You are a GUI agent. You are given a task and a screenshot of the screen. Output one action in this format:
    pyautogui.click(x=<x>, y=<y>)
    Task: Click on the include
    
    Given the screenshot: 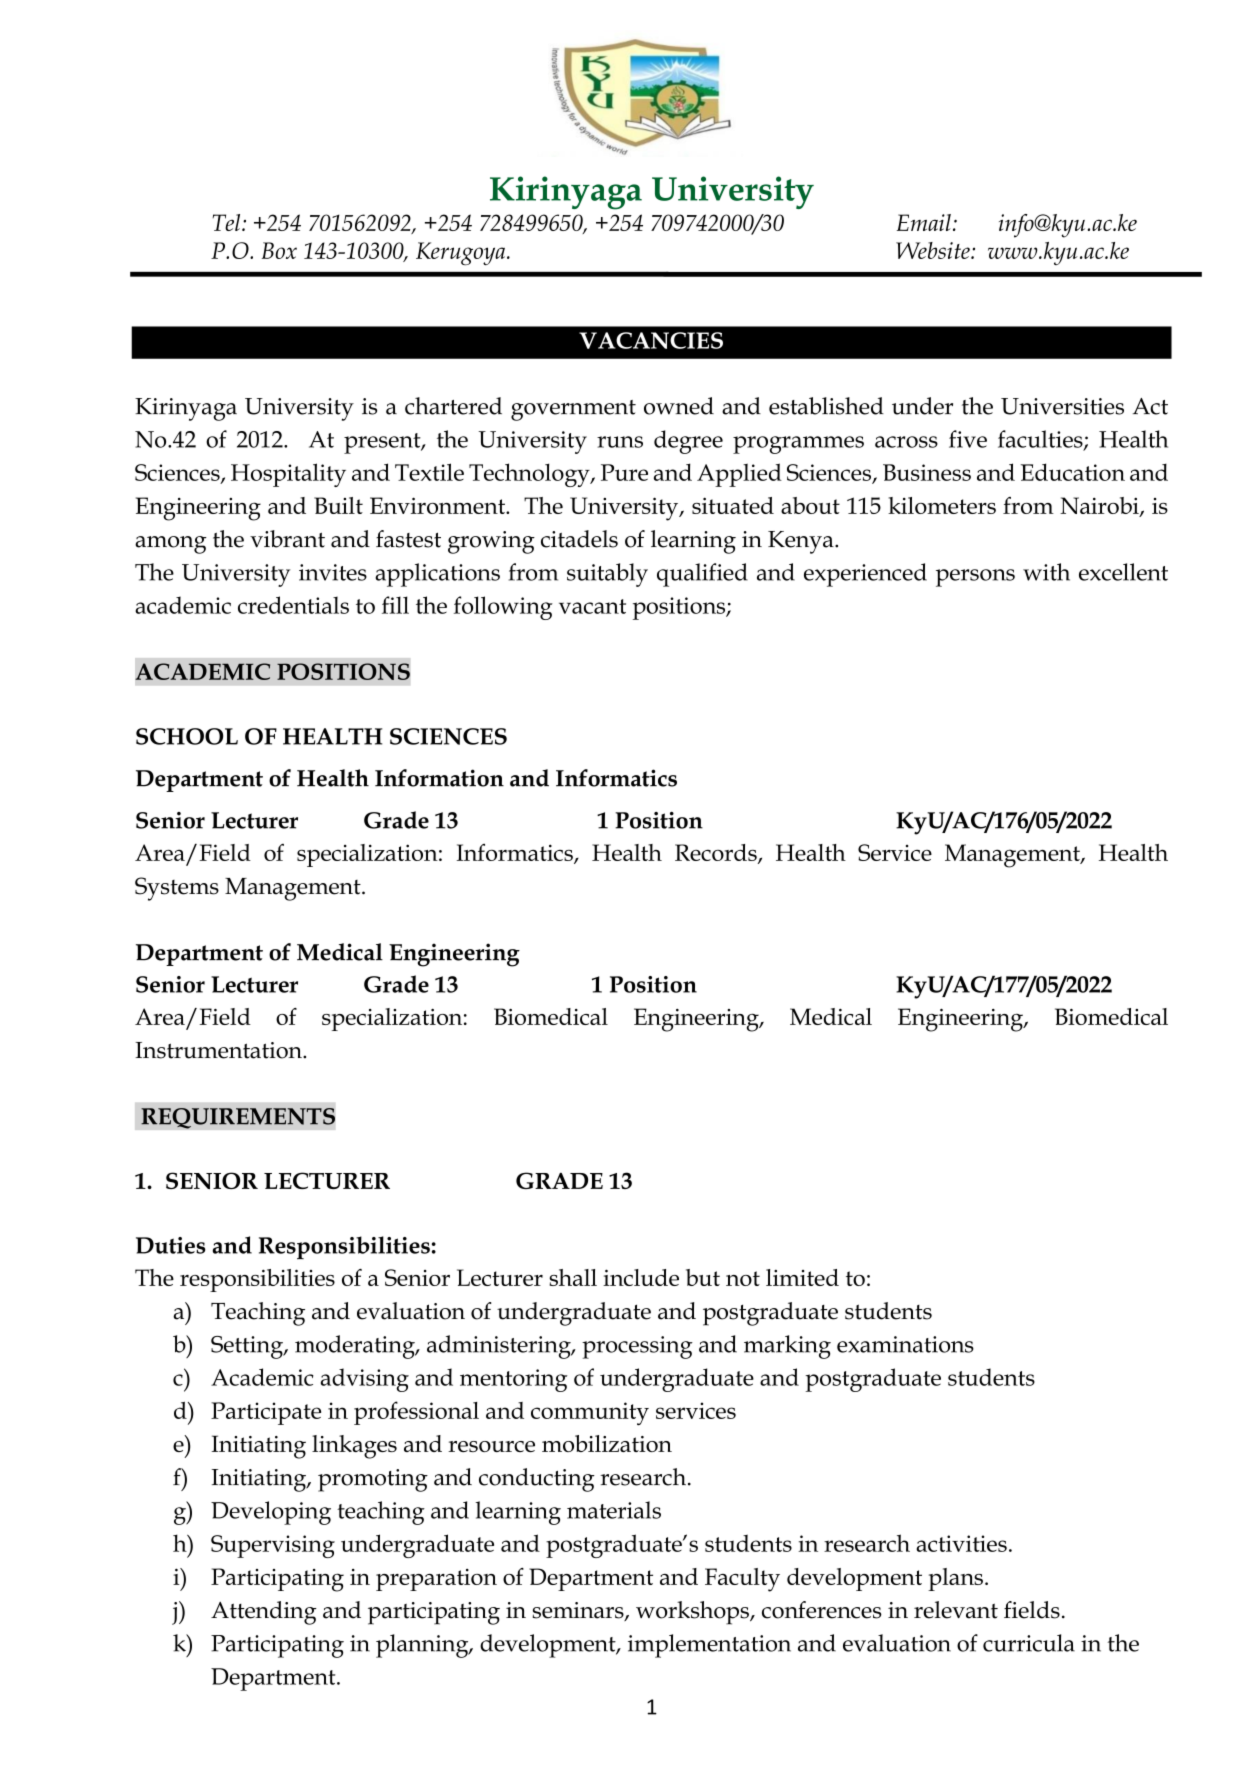 What is the action you would take?
    pyautogui.click(x=641, y=1277)
